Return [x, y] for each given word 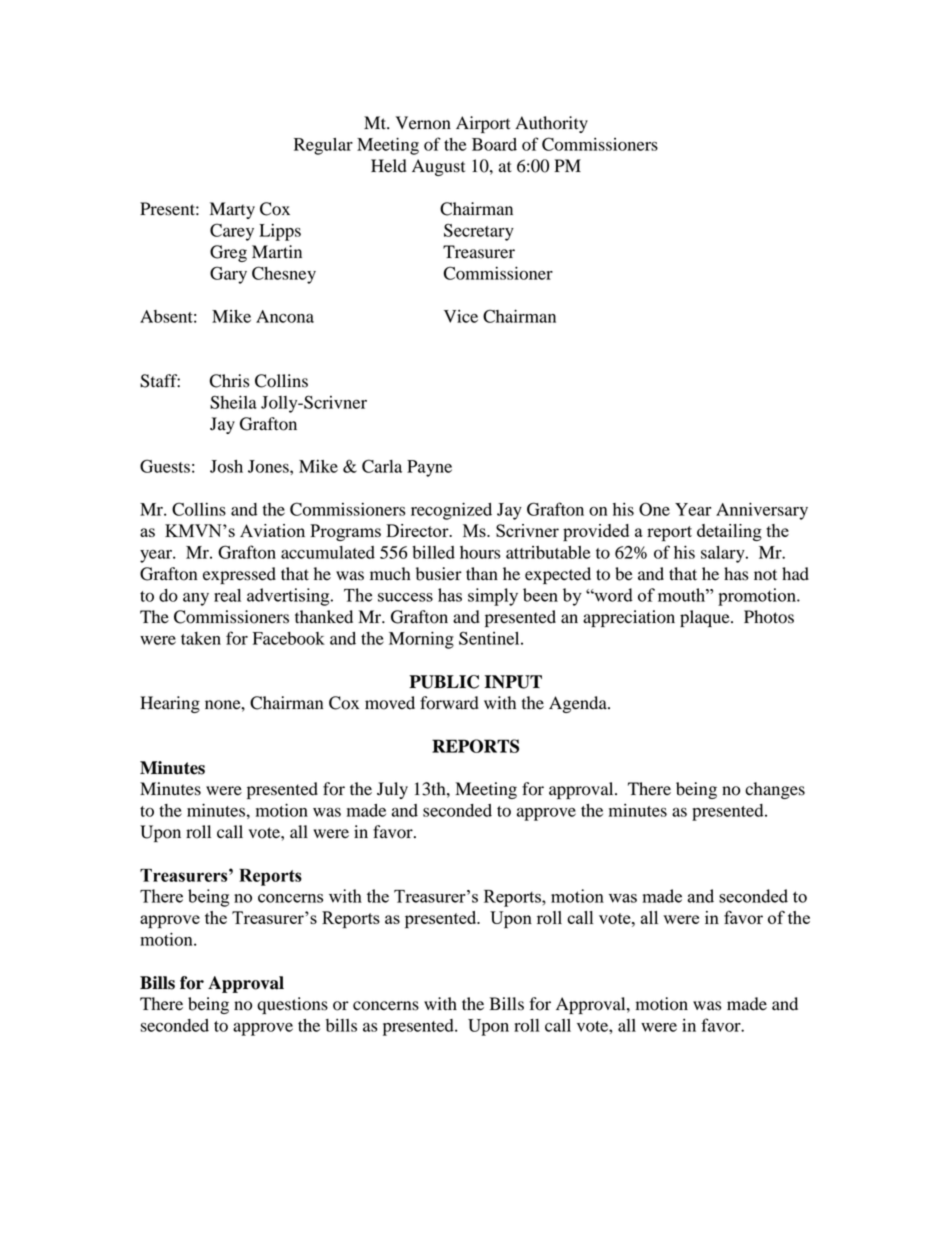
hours [480, 552]
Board [494, 144]
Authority [551, 124]
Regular [323, 146]
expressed [239, 575]
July [392, 790]
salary [724, 554]
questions [292, 1005]
